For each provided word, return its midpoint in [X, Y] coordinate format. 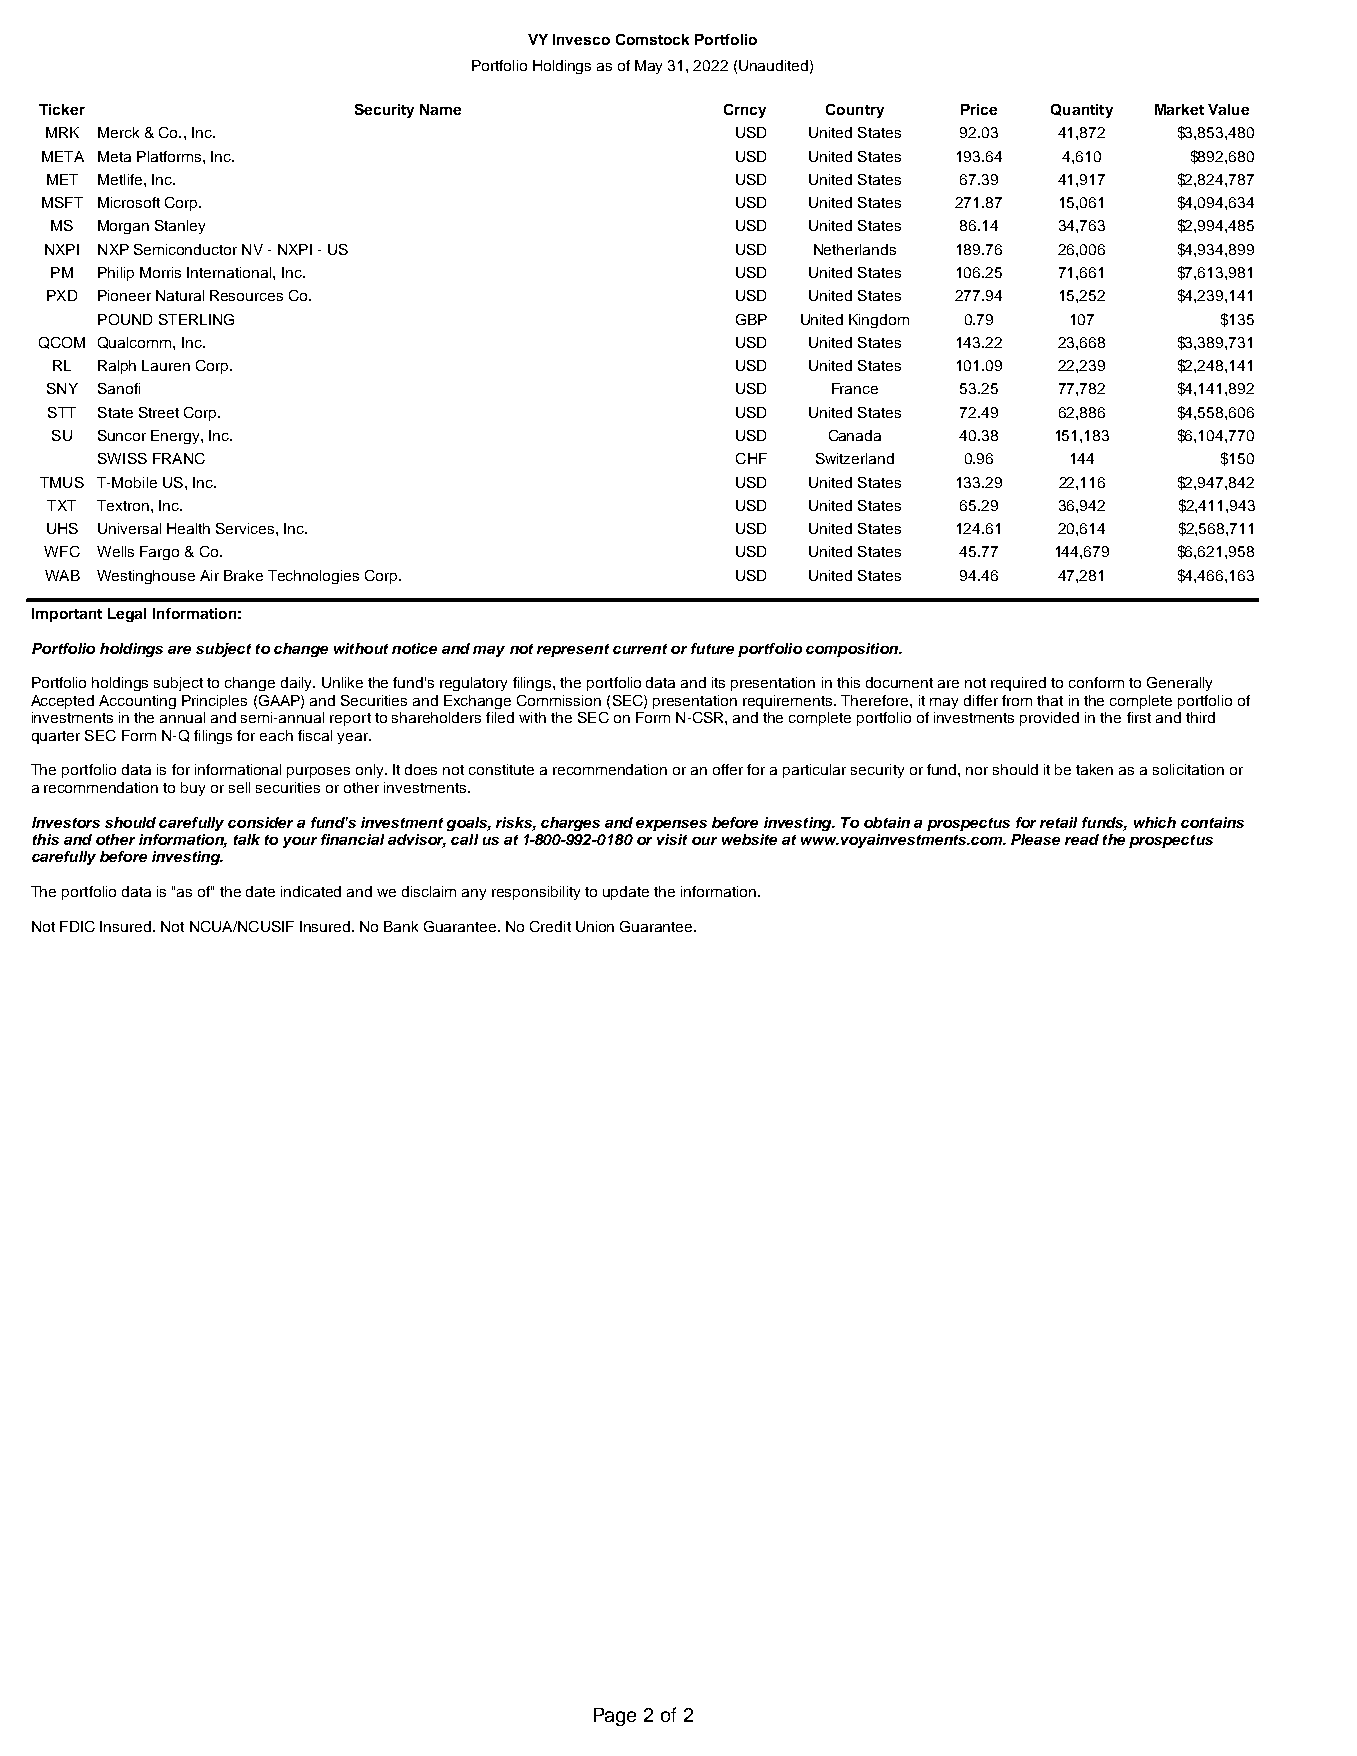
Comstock [652, 39]
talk [247, 839]
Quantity [1082, 111]
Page [615, 1717]
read [1082, 839]
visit [672, 839]
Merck [118, 132]
